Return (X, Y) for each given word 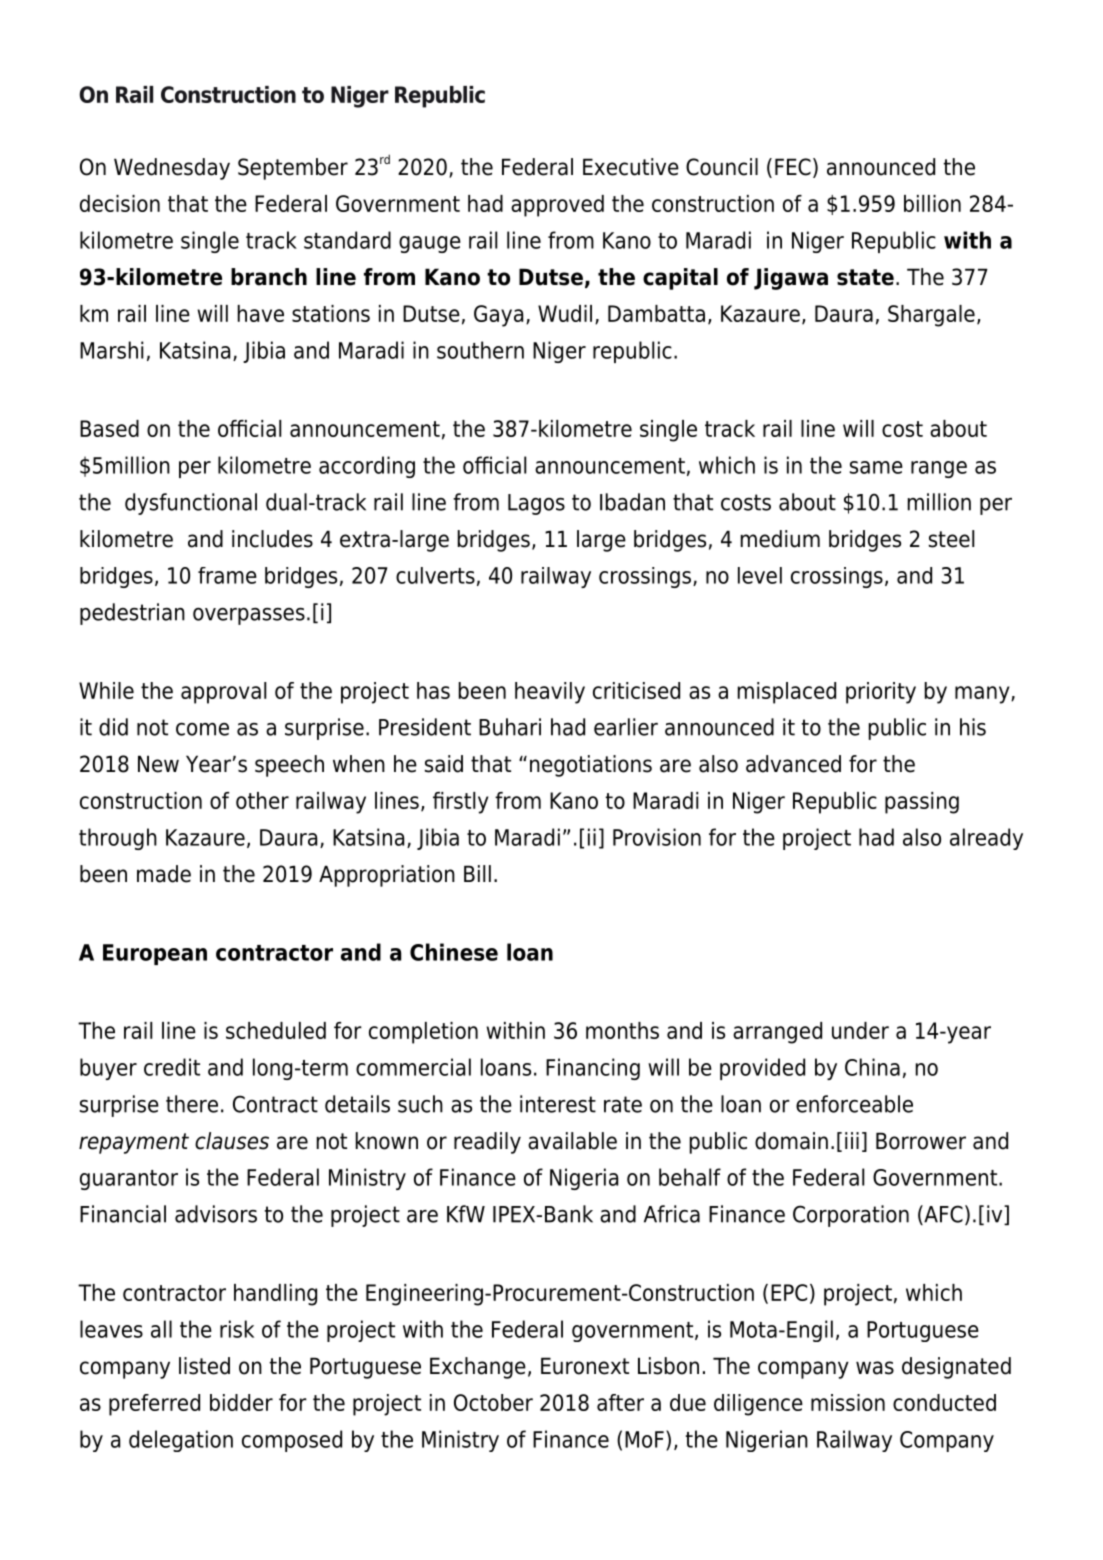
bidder (241, 1402)
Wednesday (172, 169)
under (860, 1030)
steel (951, 539)
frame (227, 575)
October (493, 1402)
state (865, 277)
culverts (435, 575)
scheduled (276, 1030)
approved (557, 206)
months (622, 1030)
